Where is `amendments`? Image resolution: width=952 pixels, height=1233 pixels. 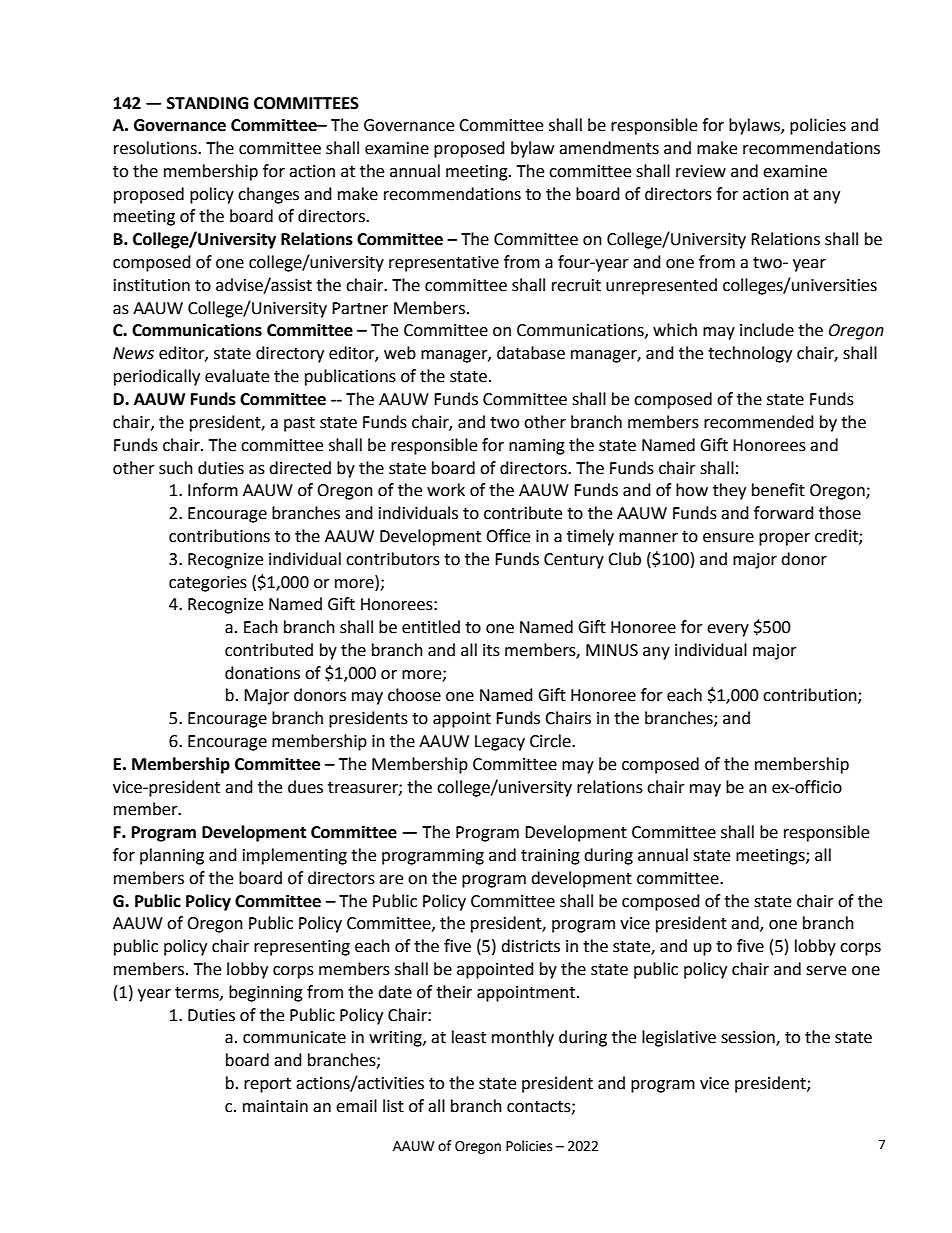 amendments is located at coordinates (609, 148).
